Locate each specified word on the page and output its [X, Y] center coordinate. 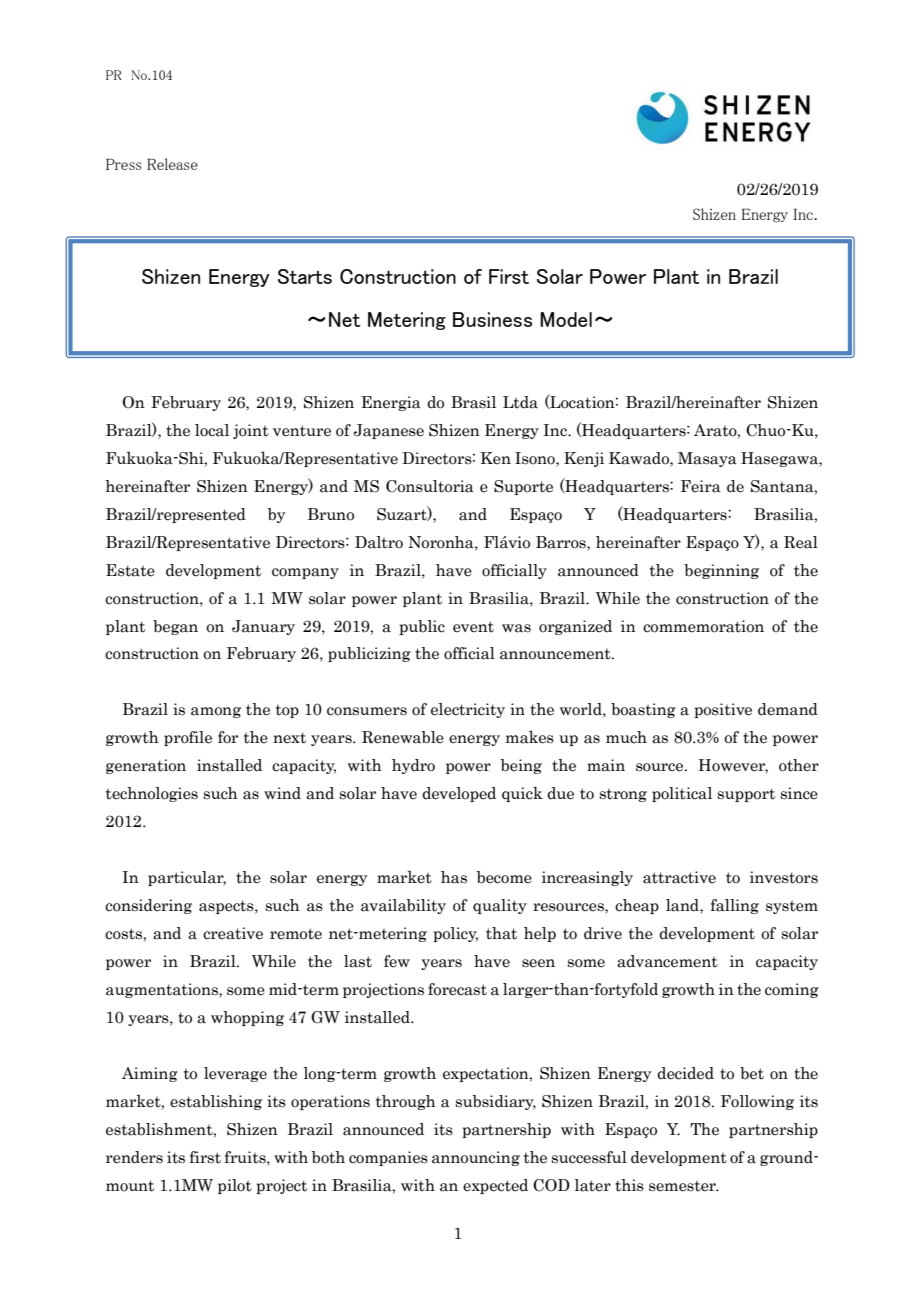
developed [459, 794]
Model [566, 319]
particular [187, 878]
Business [492, 319]
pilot [235, 1186]
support [746, 795]
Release [172, 164]
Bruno [331, 514]
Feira [701, 486]
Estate [130, 570]
